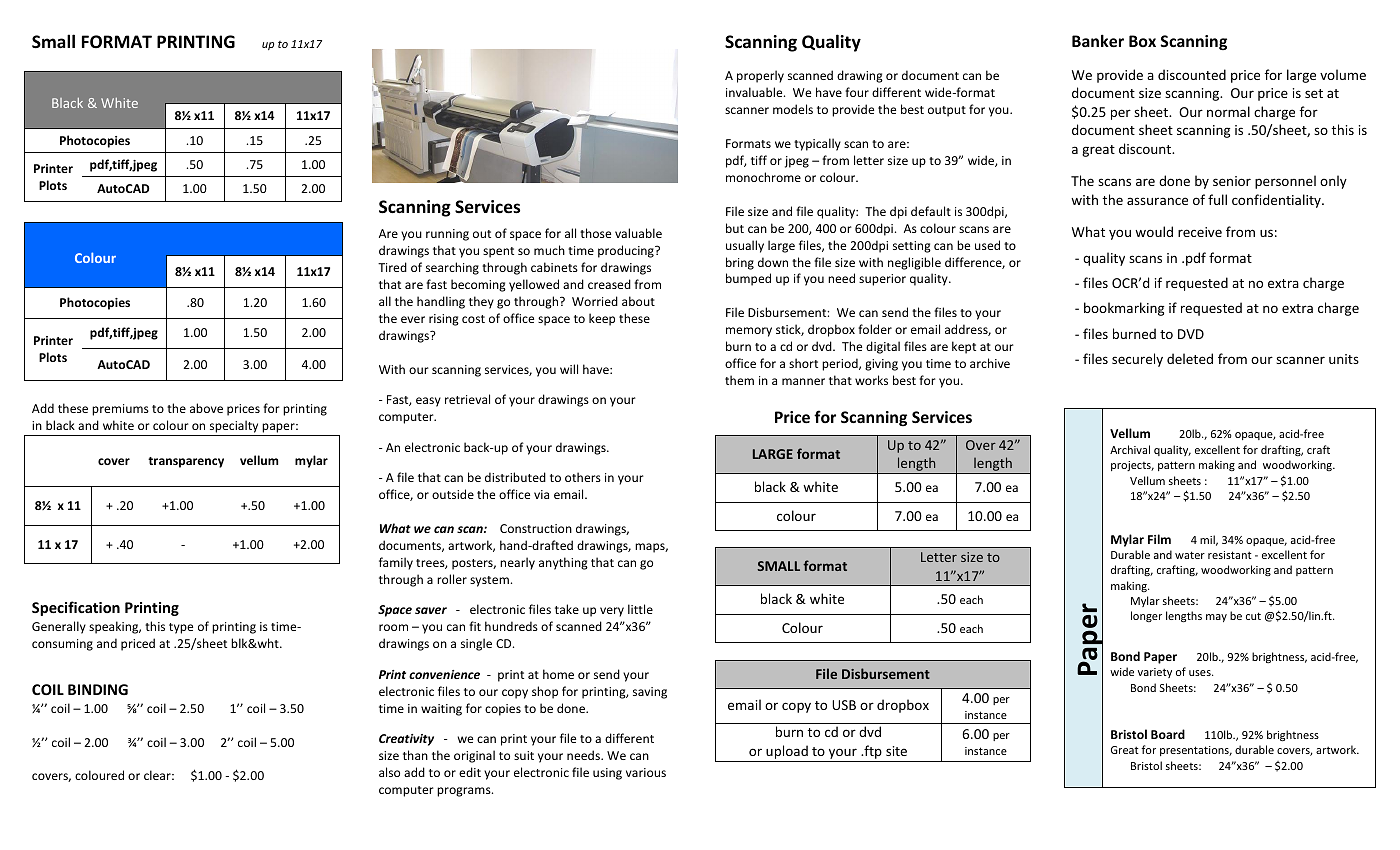 This screenshot has height=850, width=1400. Describe the element at coordinates (1159, 539) in the screenshot. I see `Film` at that location.
